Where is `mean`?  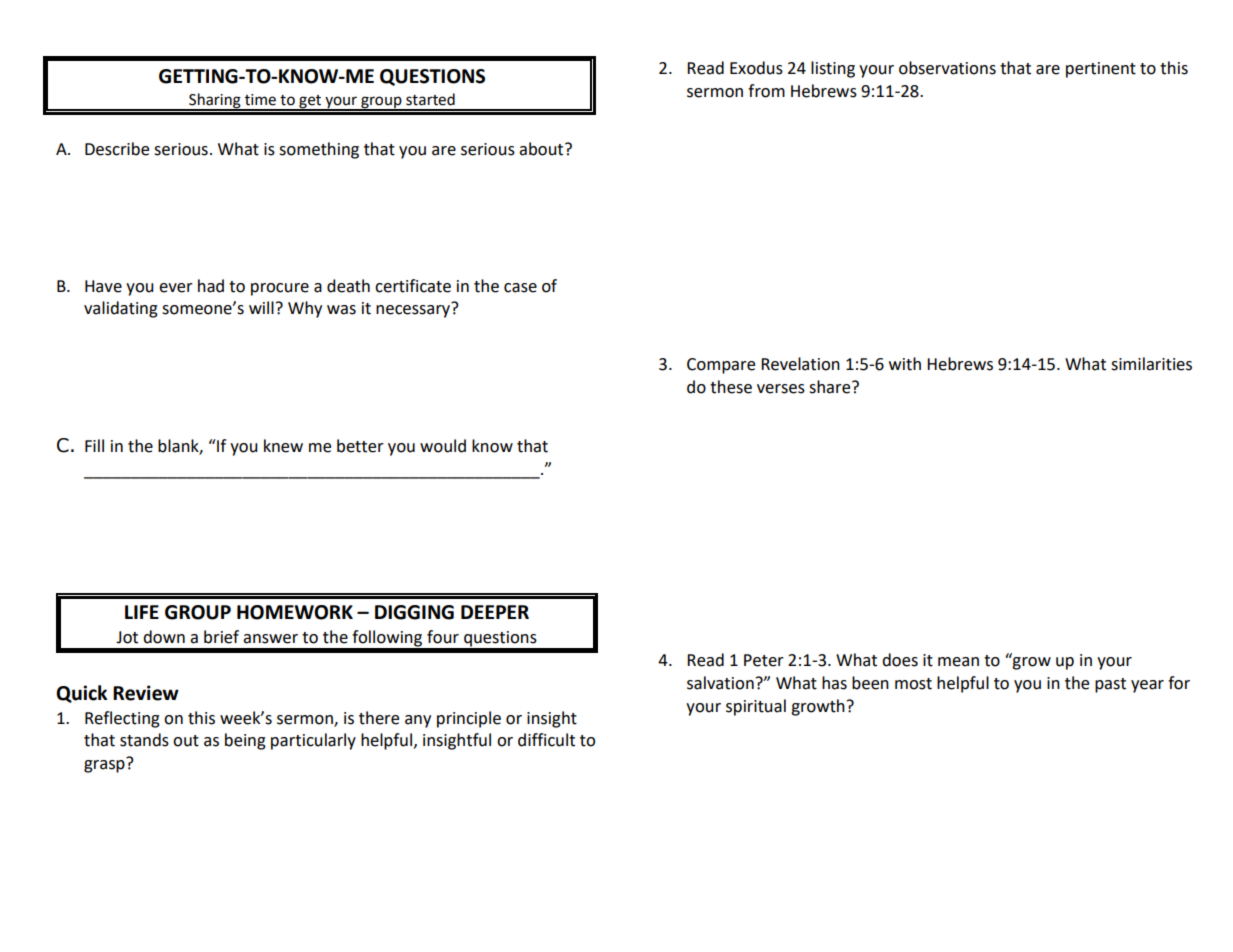
mean is located at coordinates (958, 662).
